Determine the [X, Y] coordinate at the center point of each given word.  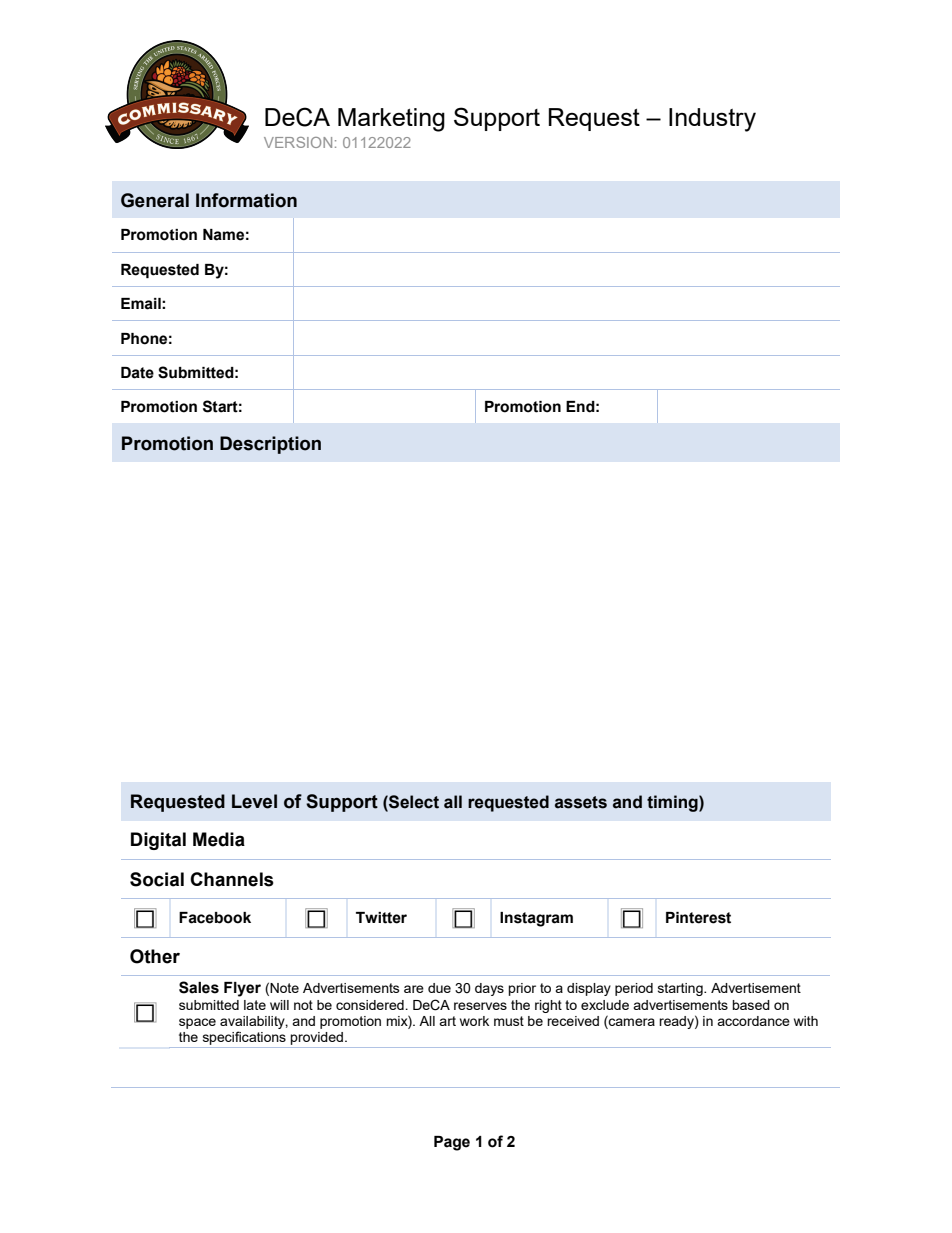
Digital [158, 841]
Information [246, 200]
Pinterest [698, 918]
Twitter [381, 918]
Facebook [215, 918]
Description [270, 445]
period [634, 989]
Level [254, 801]
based [751, 1005]
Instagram [536, 919]
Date [137, 373]
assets [581, 802]
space [197, 1023]
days [489, 989]
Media [219, 839]
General [155, 200]
